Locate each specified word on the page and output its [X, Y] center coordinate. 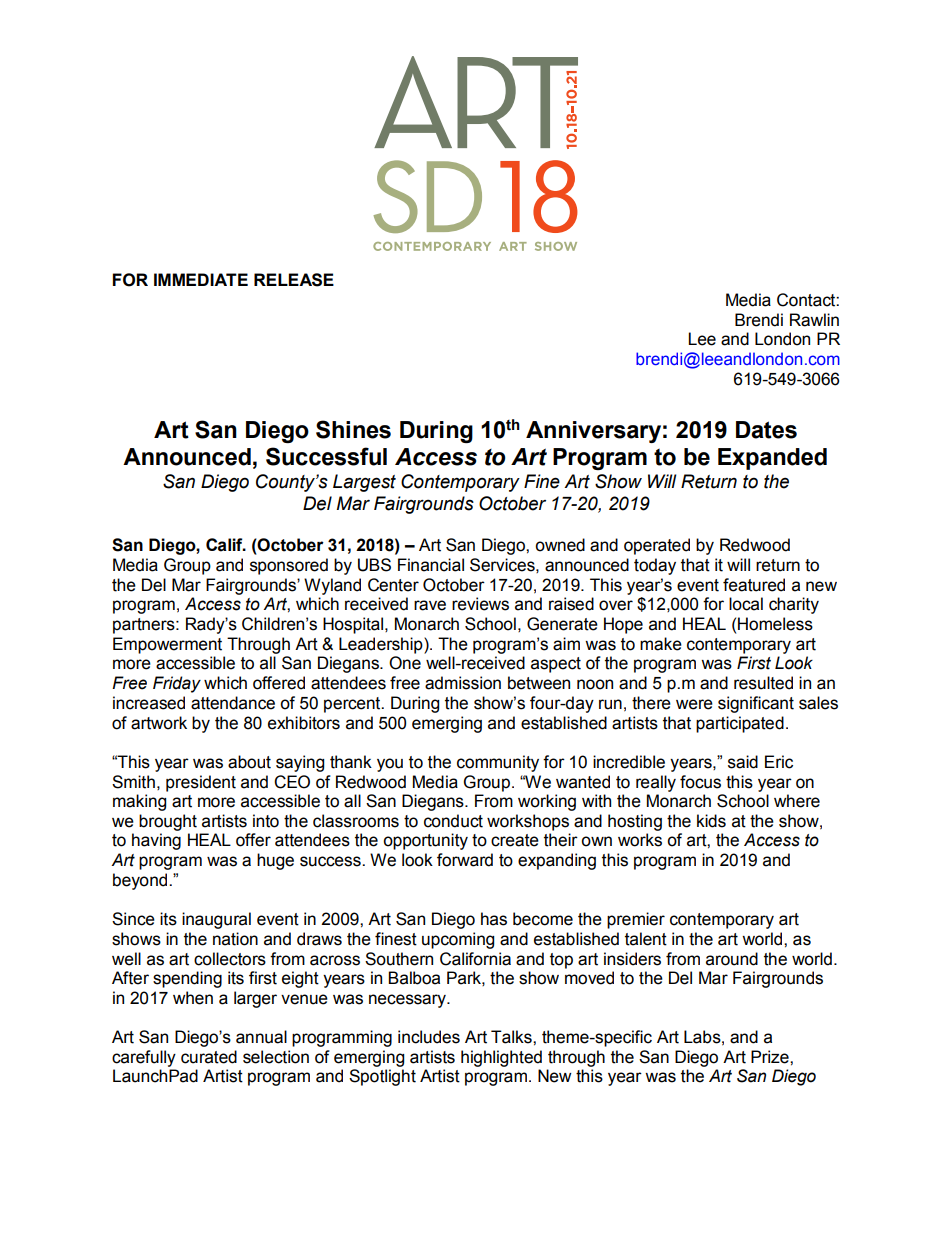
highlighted [501, 1058]
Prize [771, 1057]
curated [209, 1057]
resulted [763, 683]
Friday [177, 684]
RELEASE [294, 280]
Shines [353, 429]
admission [463, 683]
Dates [766, 430]
